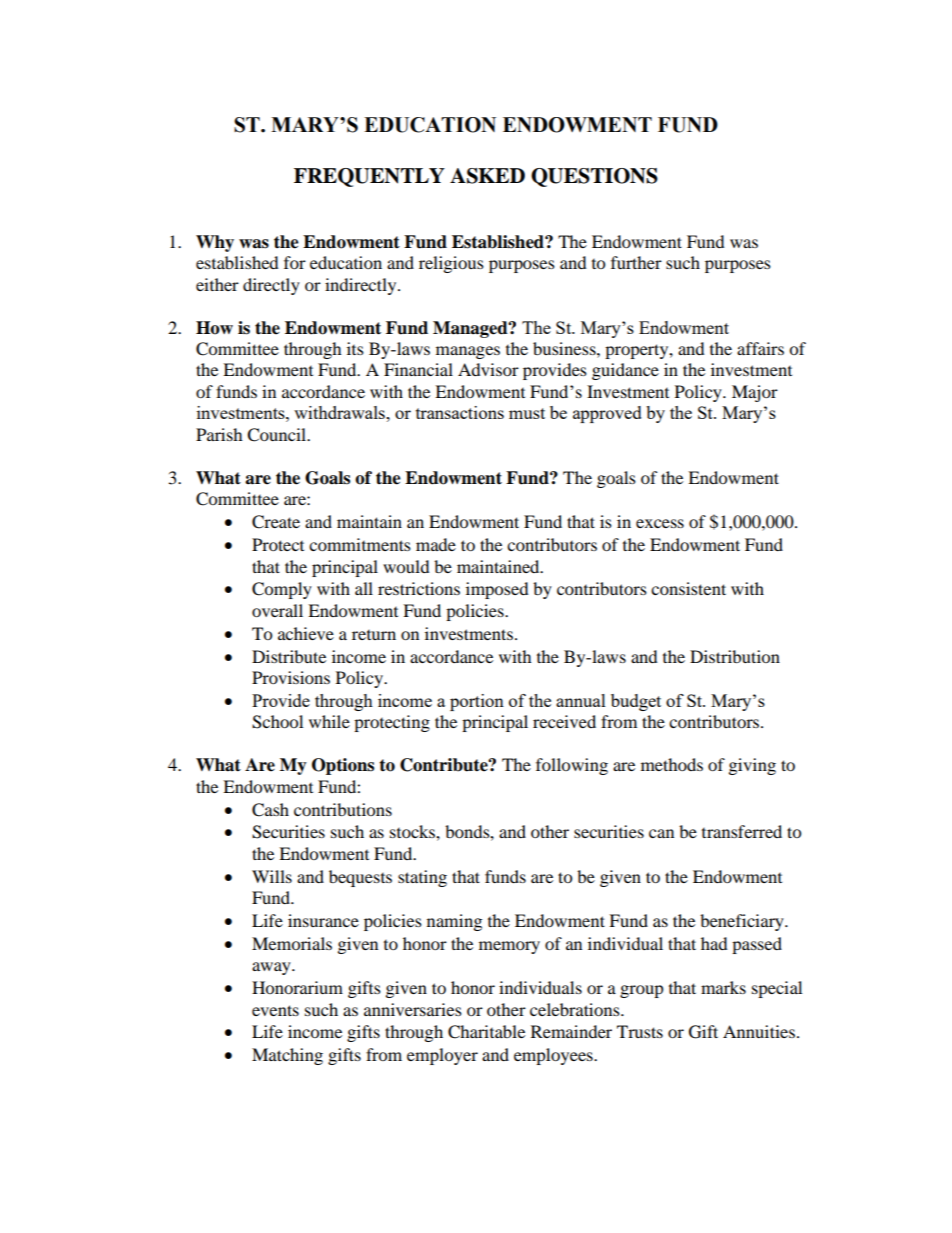 This page has width=952, height=1233. What do you see at coordinates (660, 523) in the page?
I see `excess` at bounding box center [660, 523].
